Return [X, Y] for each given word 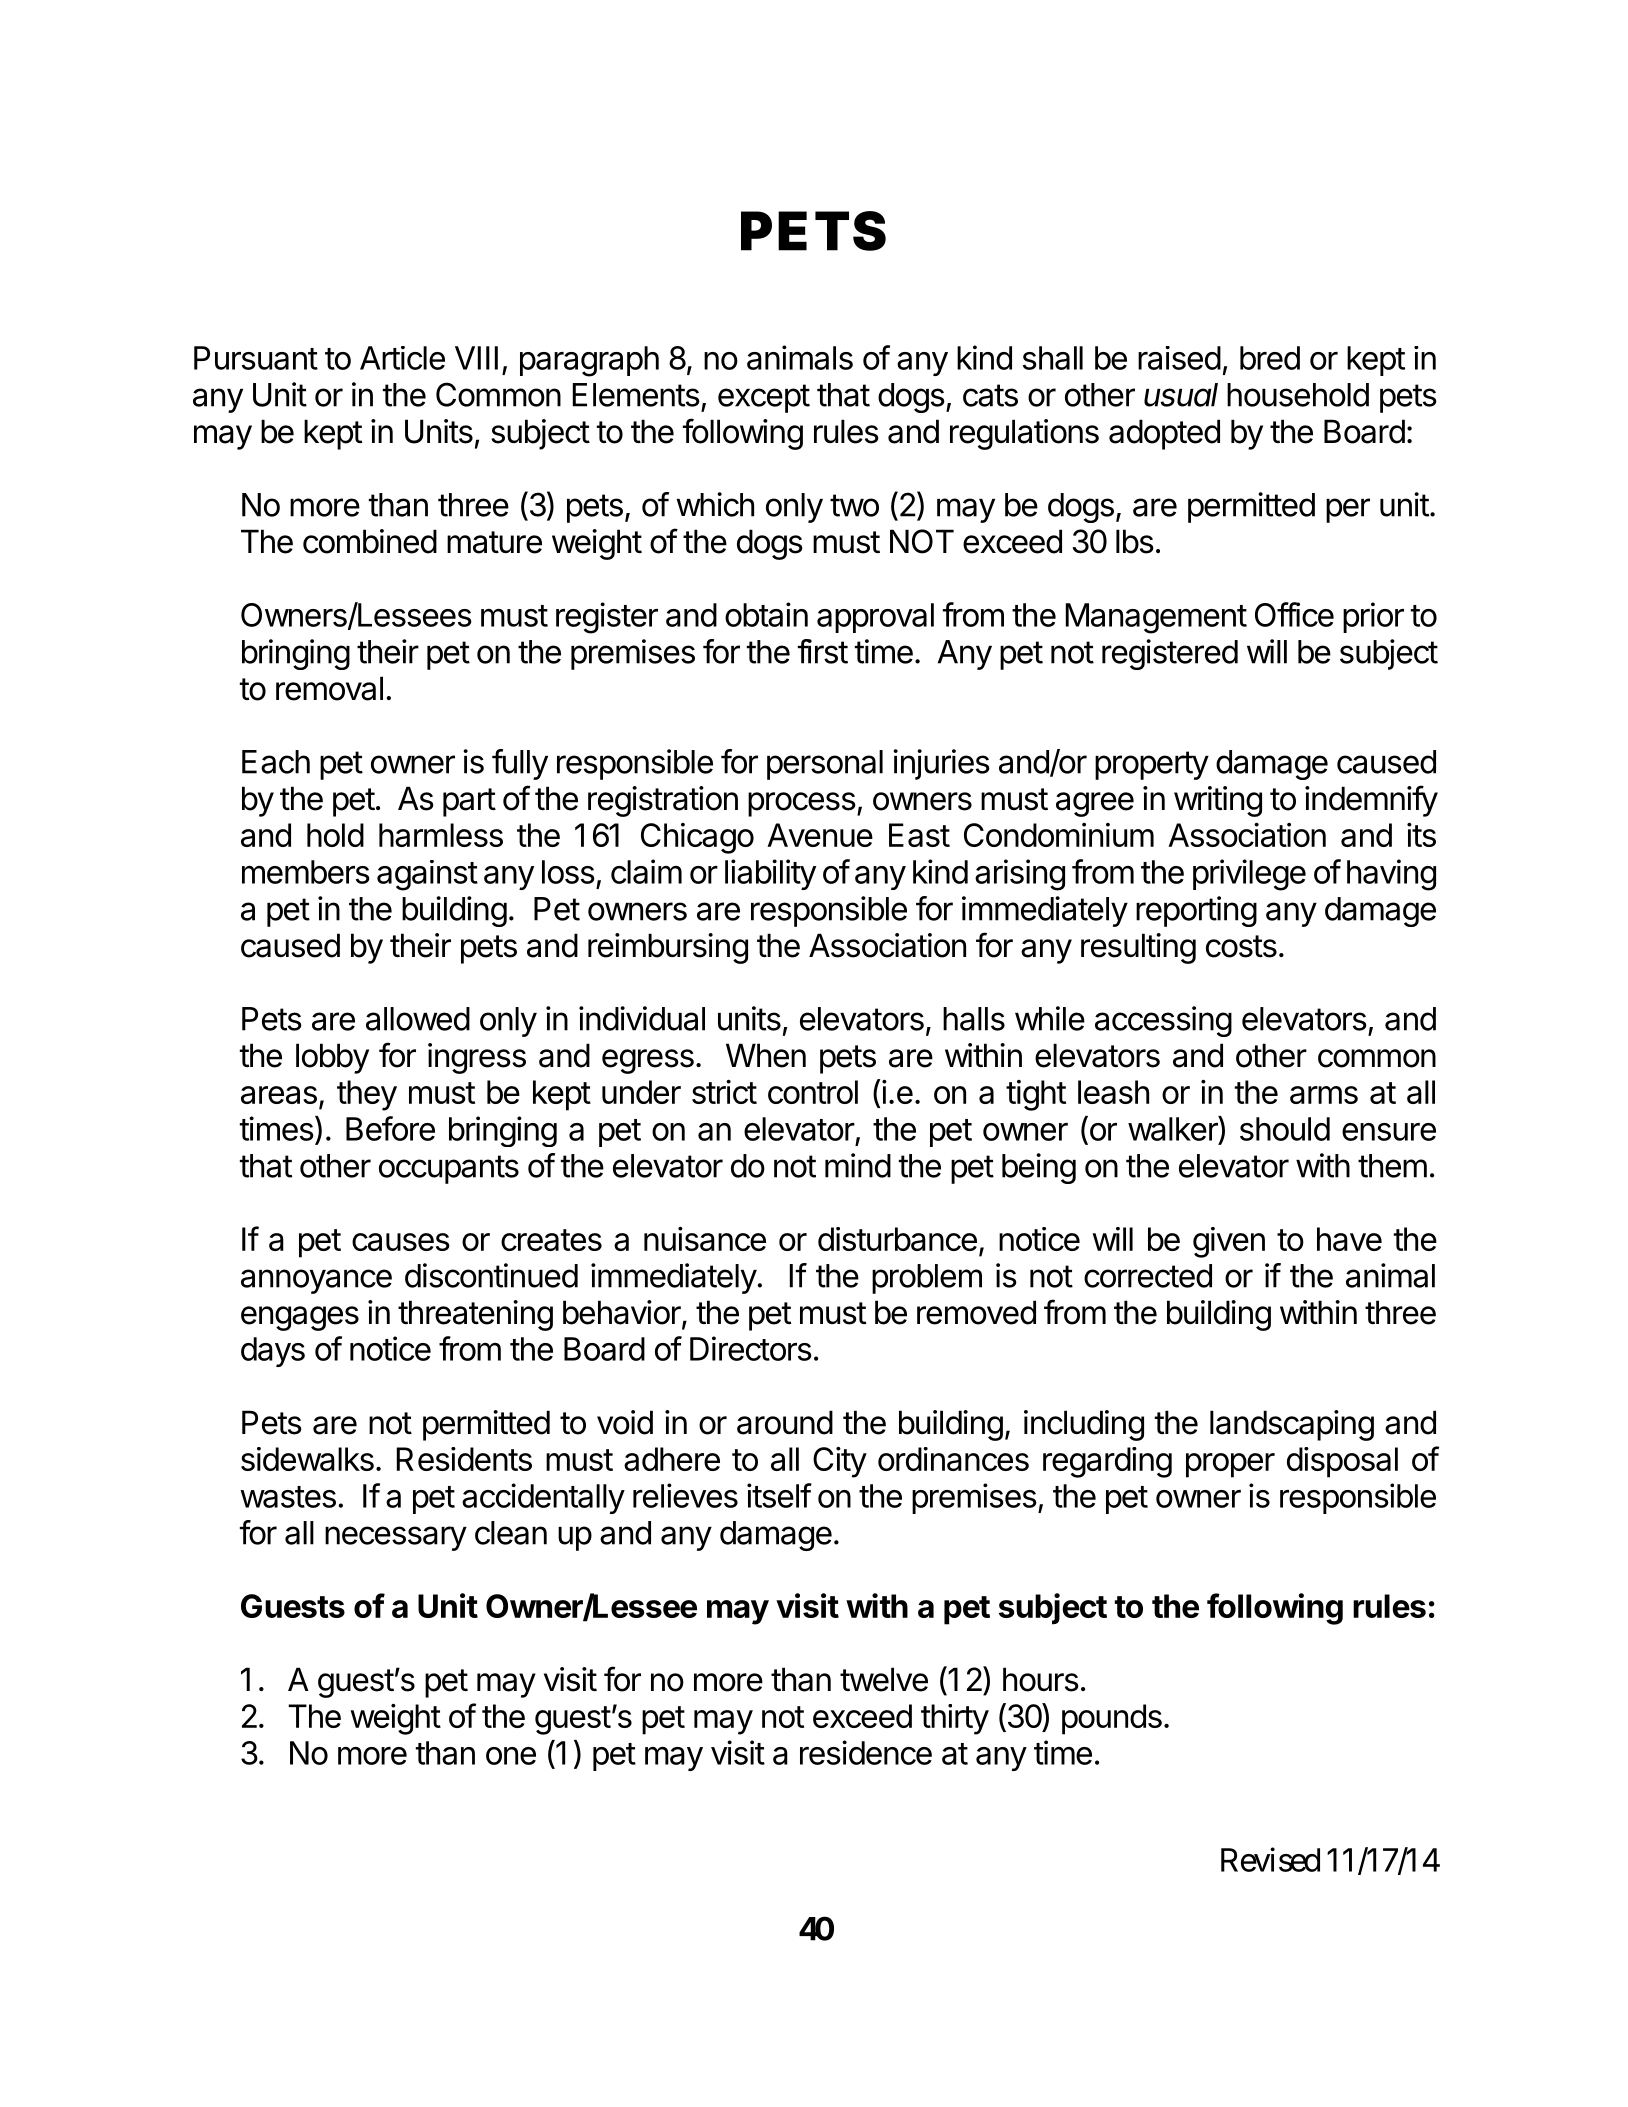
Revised [1270, 1859]
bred [1270, 358]
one [511, 1756]
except [764, 398]
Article [402, 358]
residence [866, 1752]
